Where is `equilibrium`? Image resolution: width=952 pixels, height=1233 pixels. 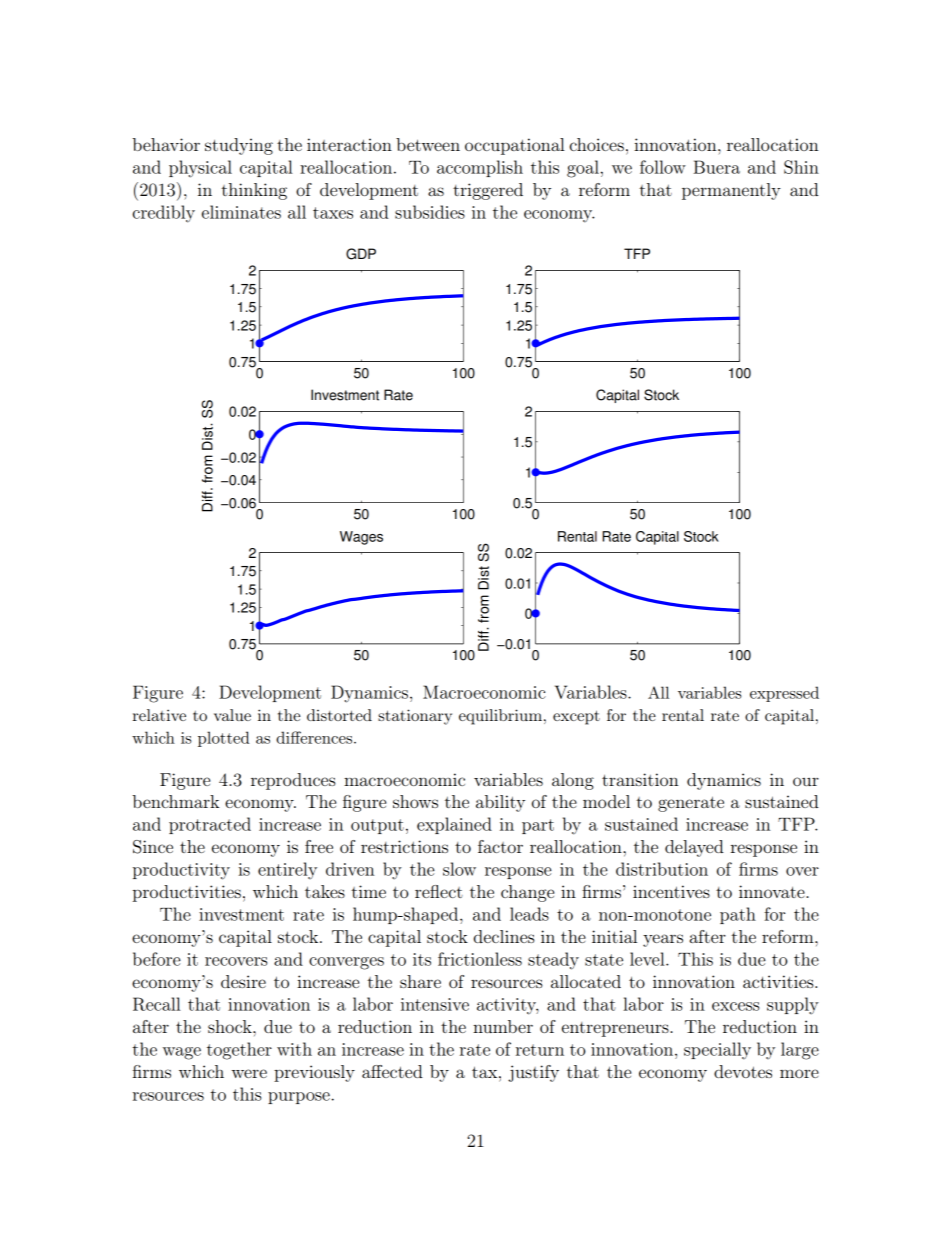
equilibrium is located at coordinates (502, 717).
